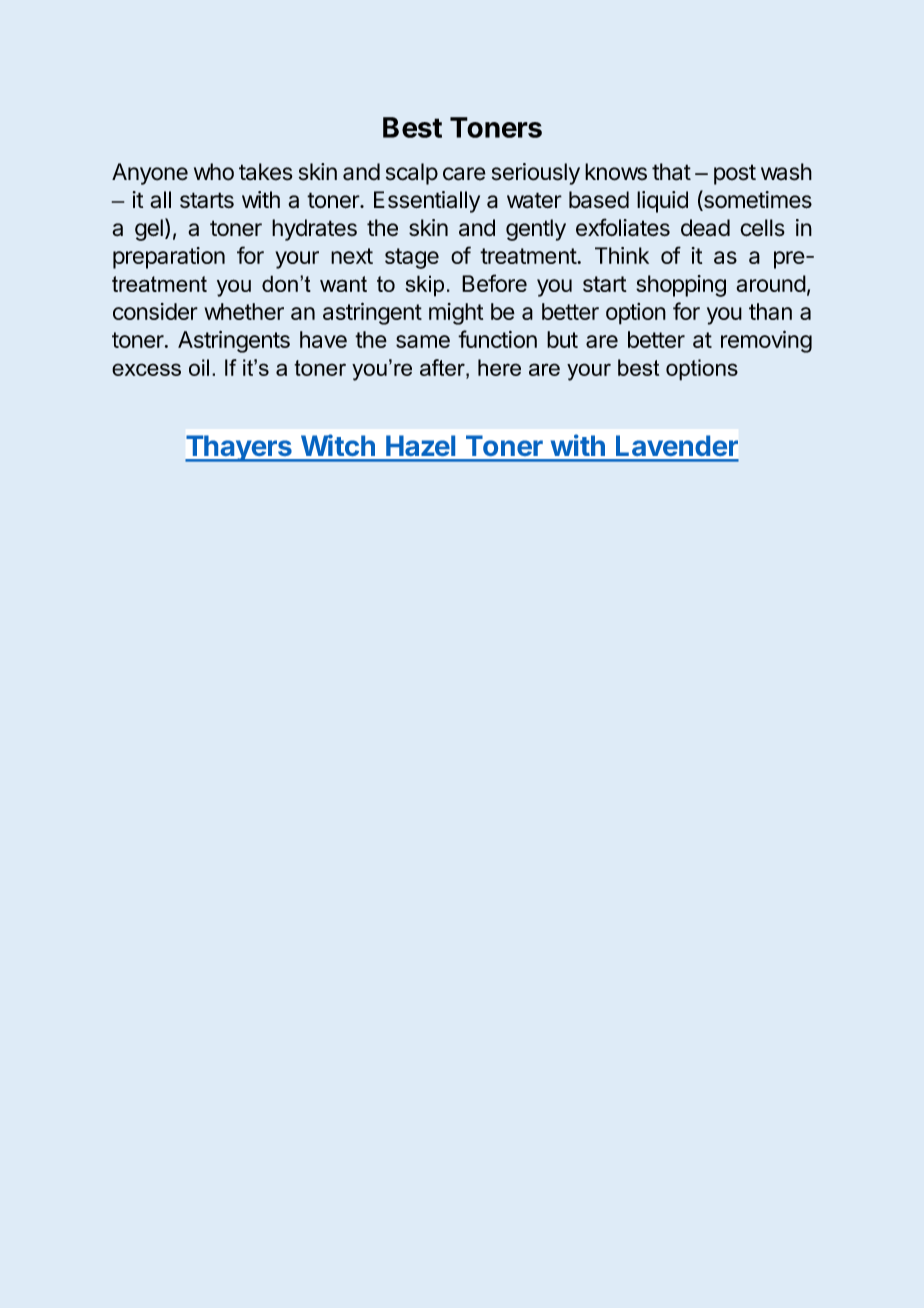 The width and height of the document is (924, 1308). Describe the element at coordinates (244, 311) in the document. I see `whether` at that location.
